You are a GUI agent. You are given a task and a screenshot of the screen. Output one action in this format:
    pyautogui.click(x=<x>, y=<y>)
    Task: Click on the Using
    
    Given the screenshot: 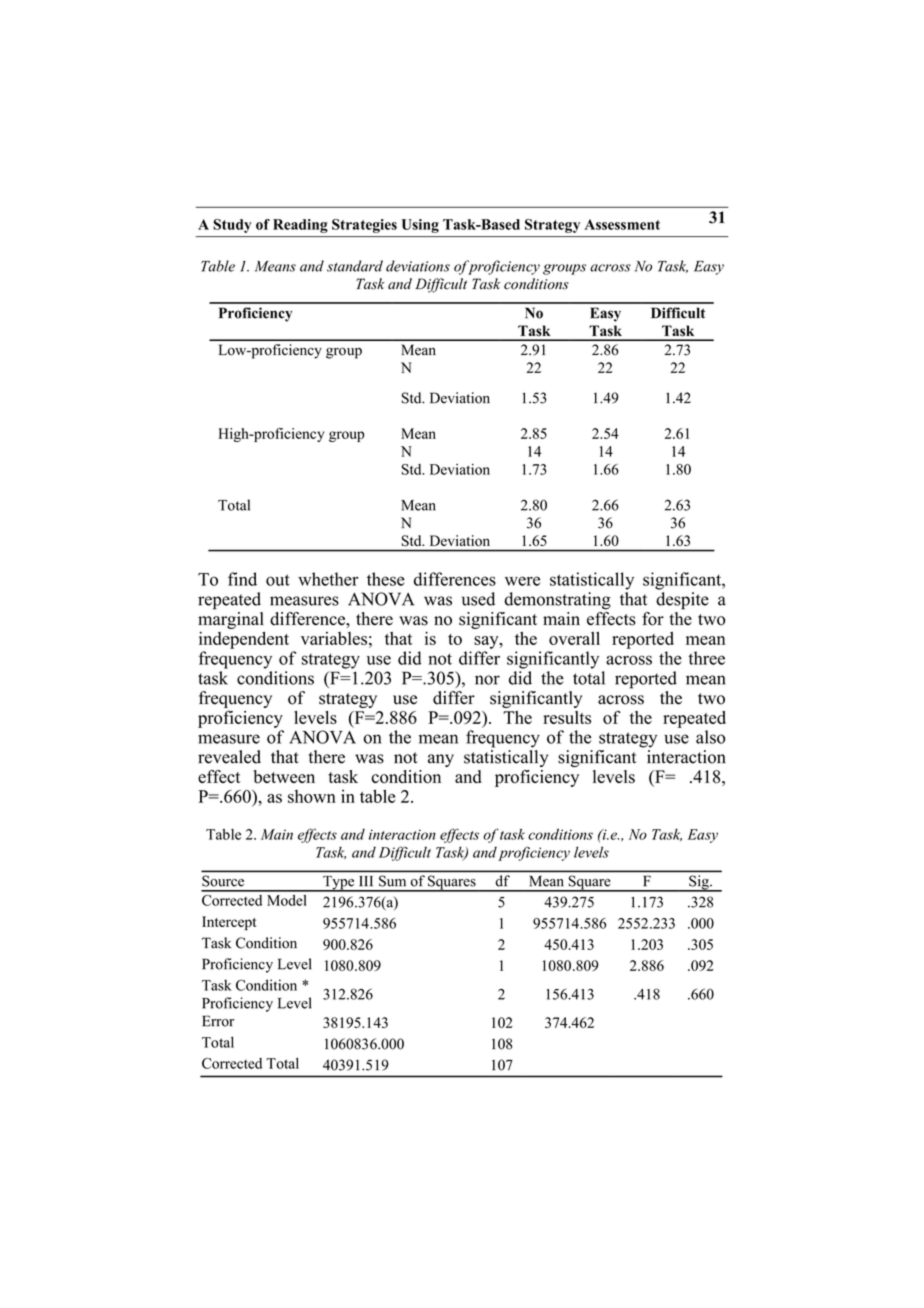 What is the action you would take?
    pyautogui.click(x=420, y=226)
